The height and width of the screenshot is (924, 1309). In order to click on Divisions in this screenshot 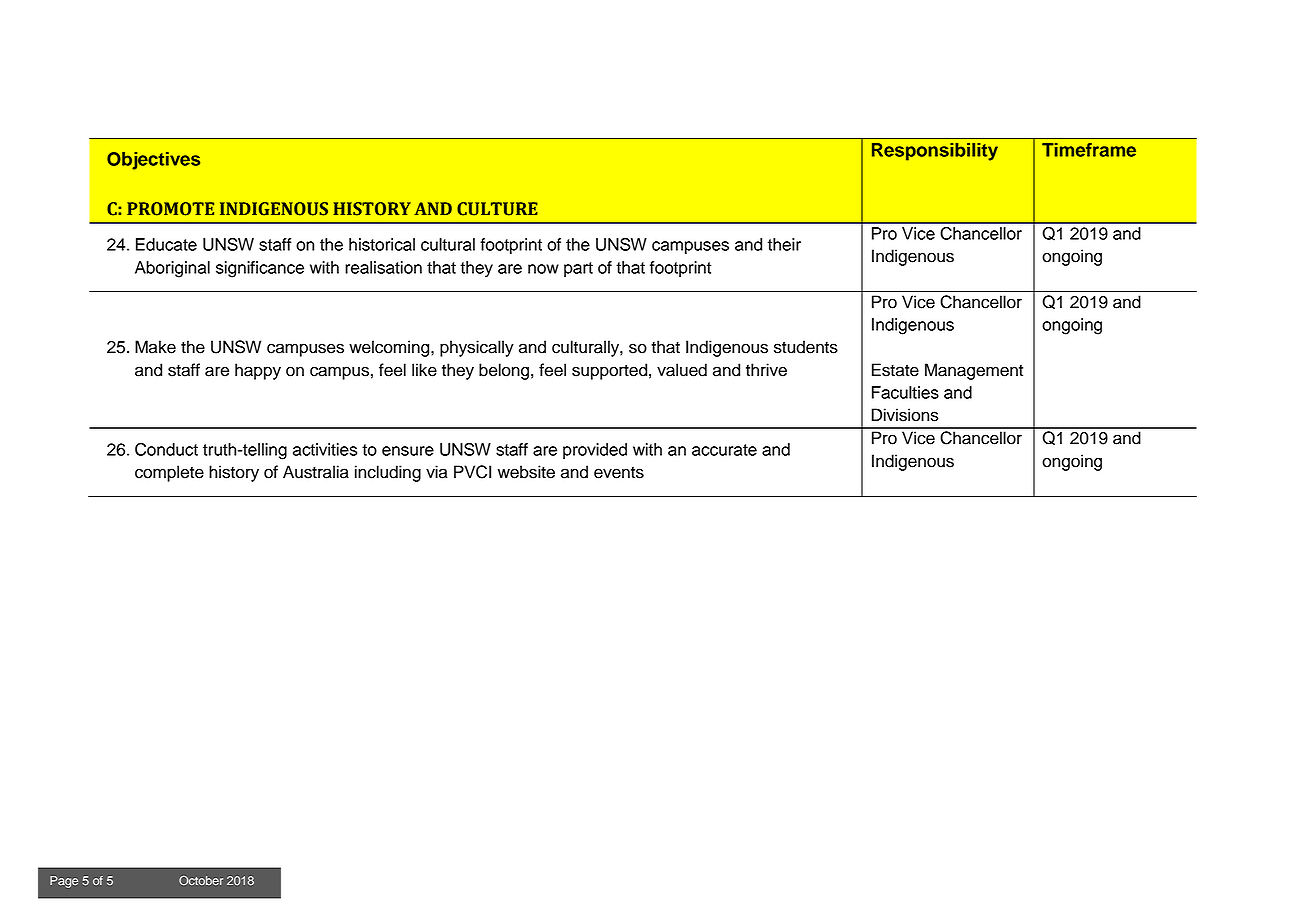, I will do `click(905, 415)`.
